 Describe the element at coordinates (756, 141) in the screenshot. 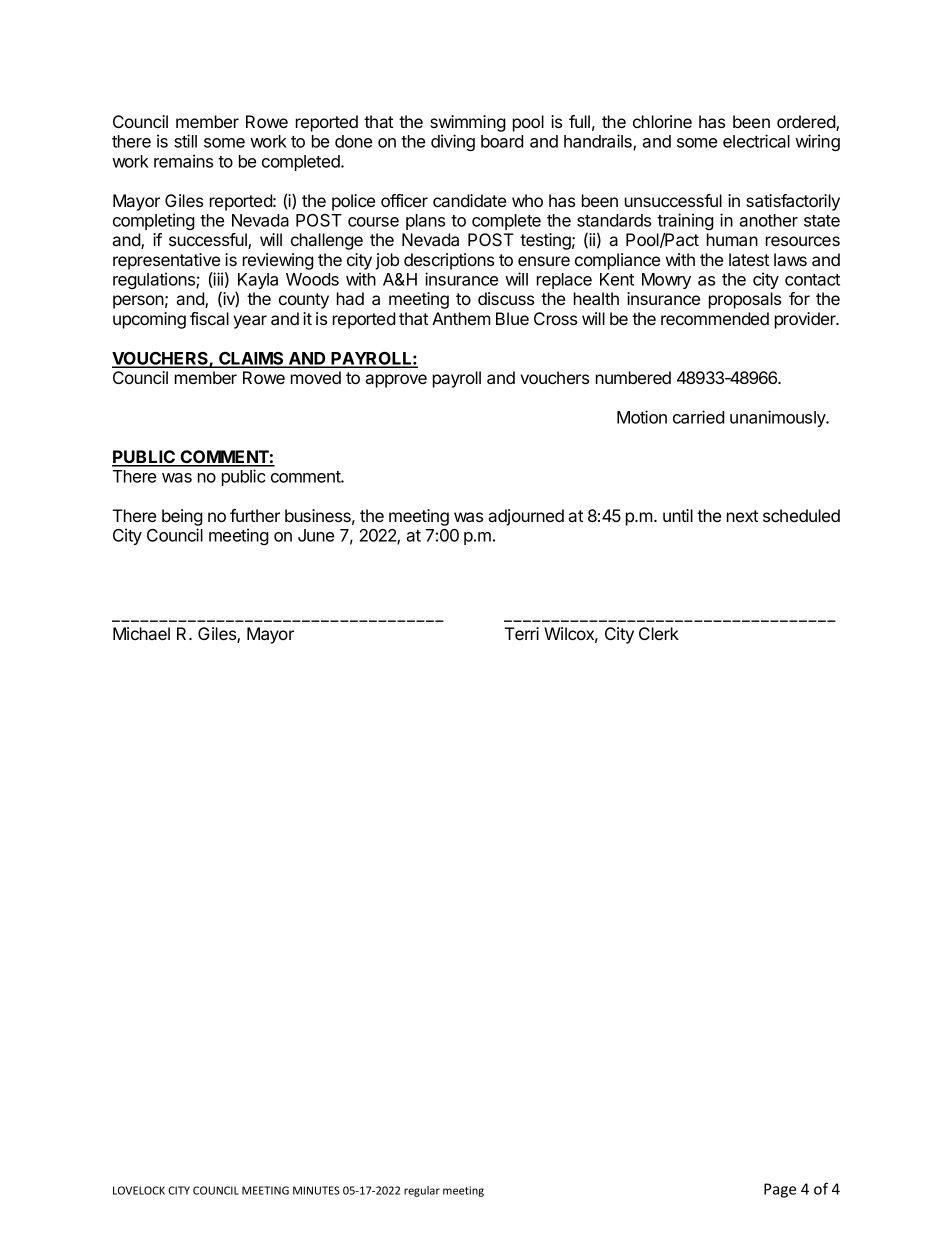

I see `electrical` at that location.
